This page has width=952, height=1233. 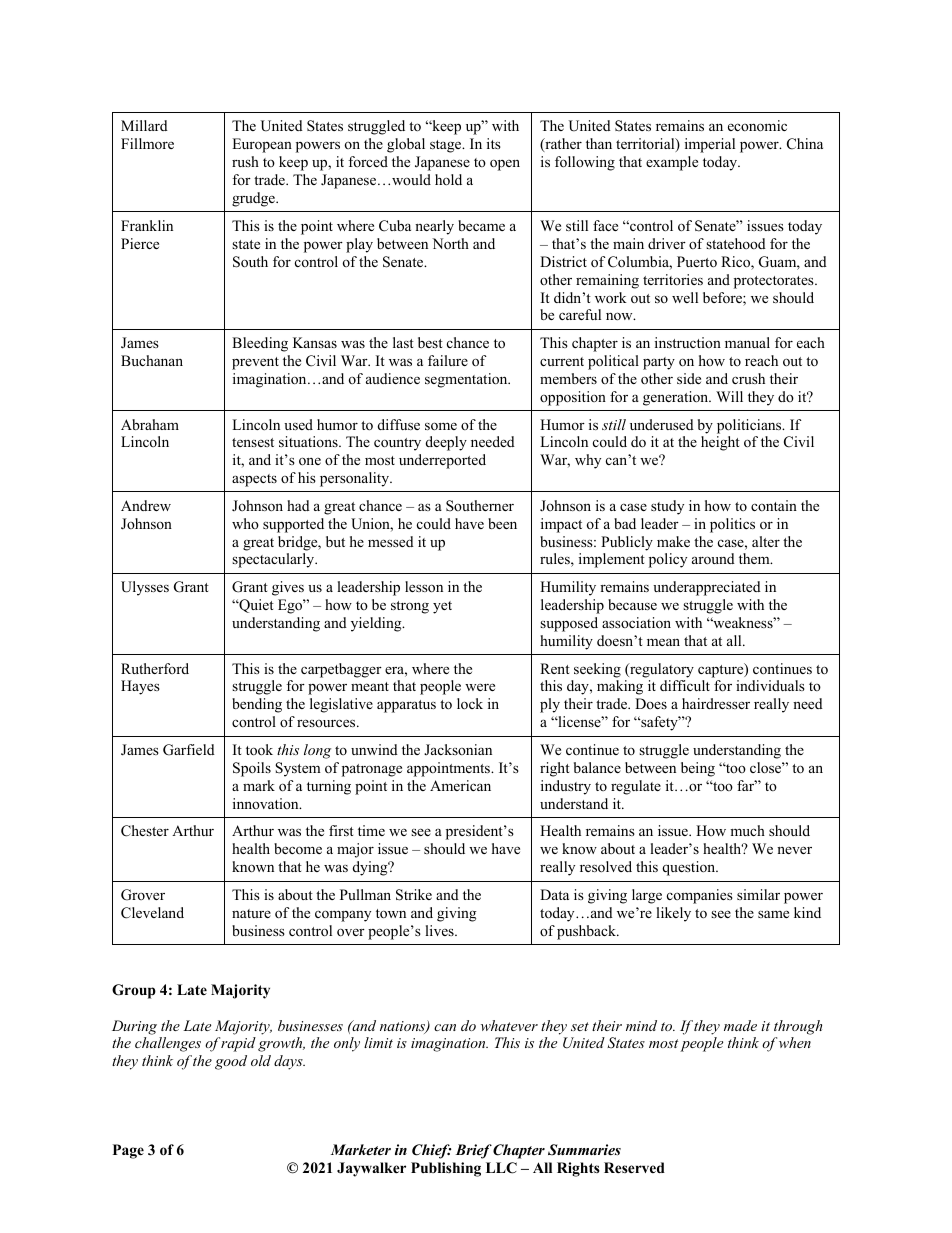 I want to click on Page, so click(x=128, y=1151).
